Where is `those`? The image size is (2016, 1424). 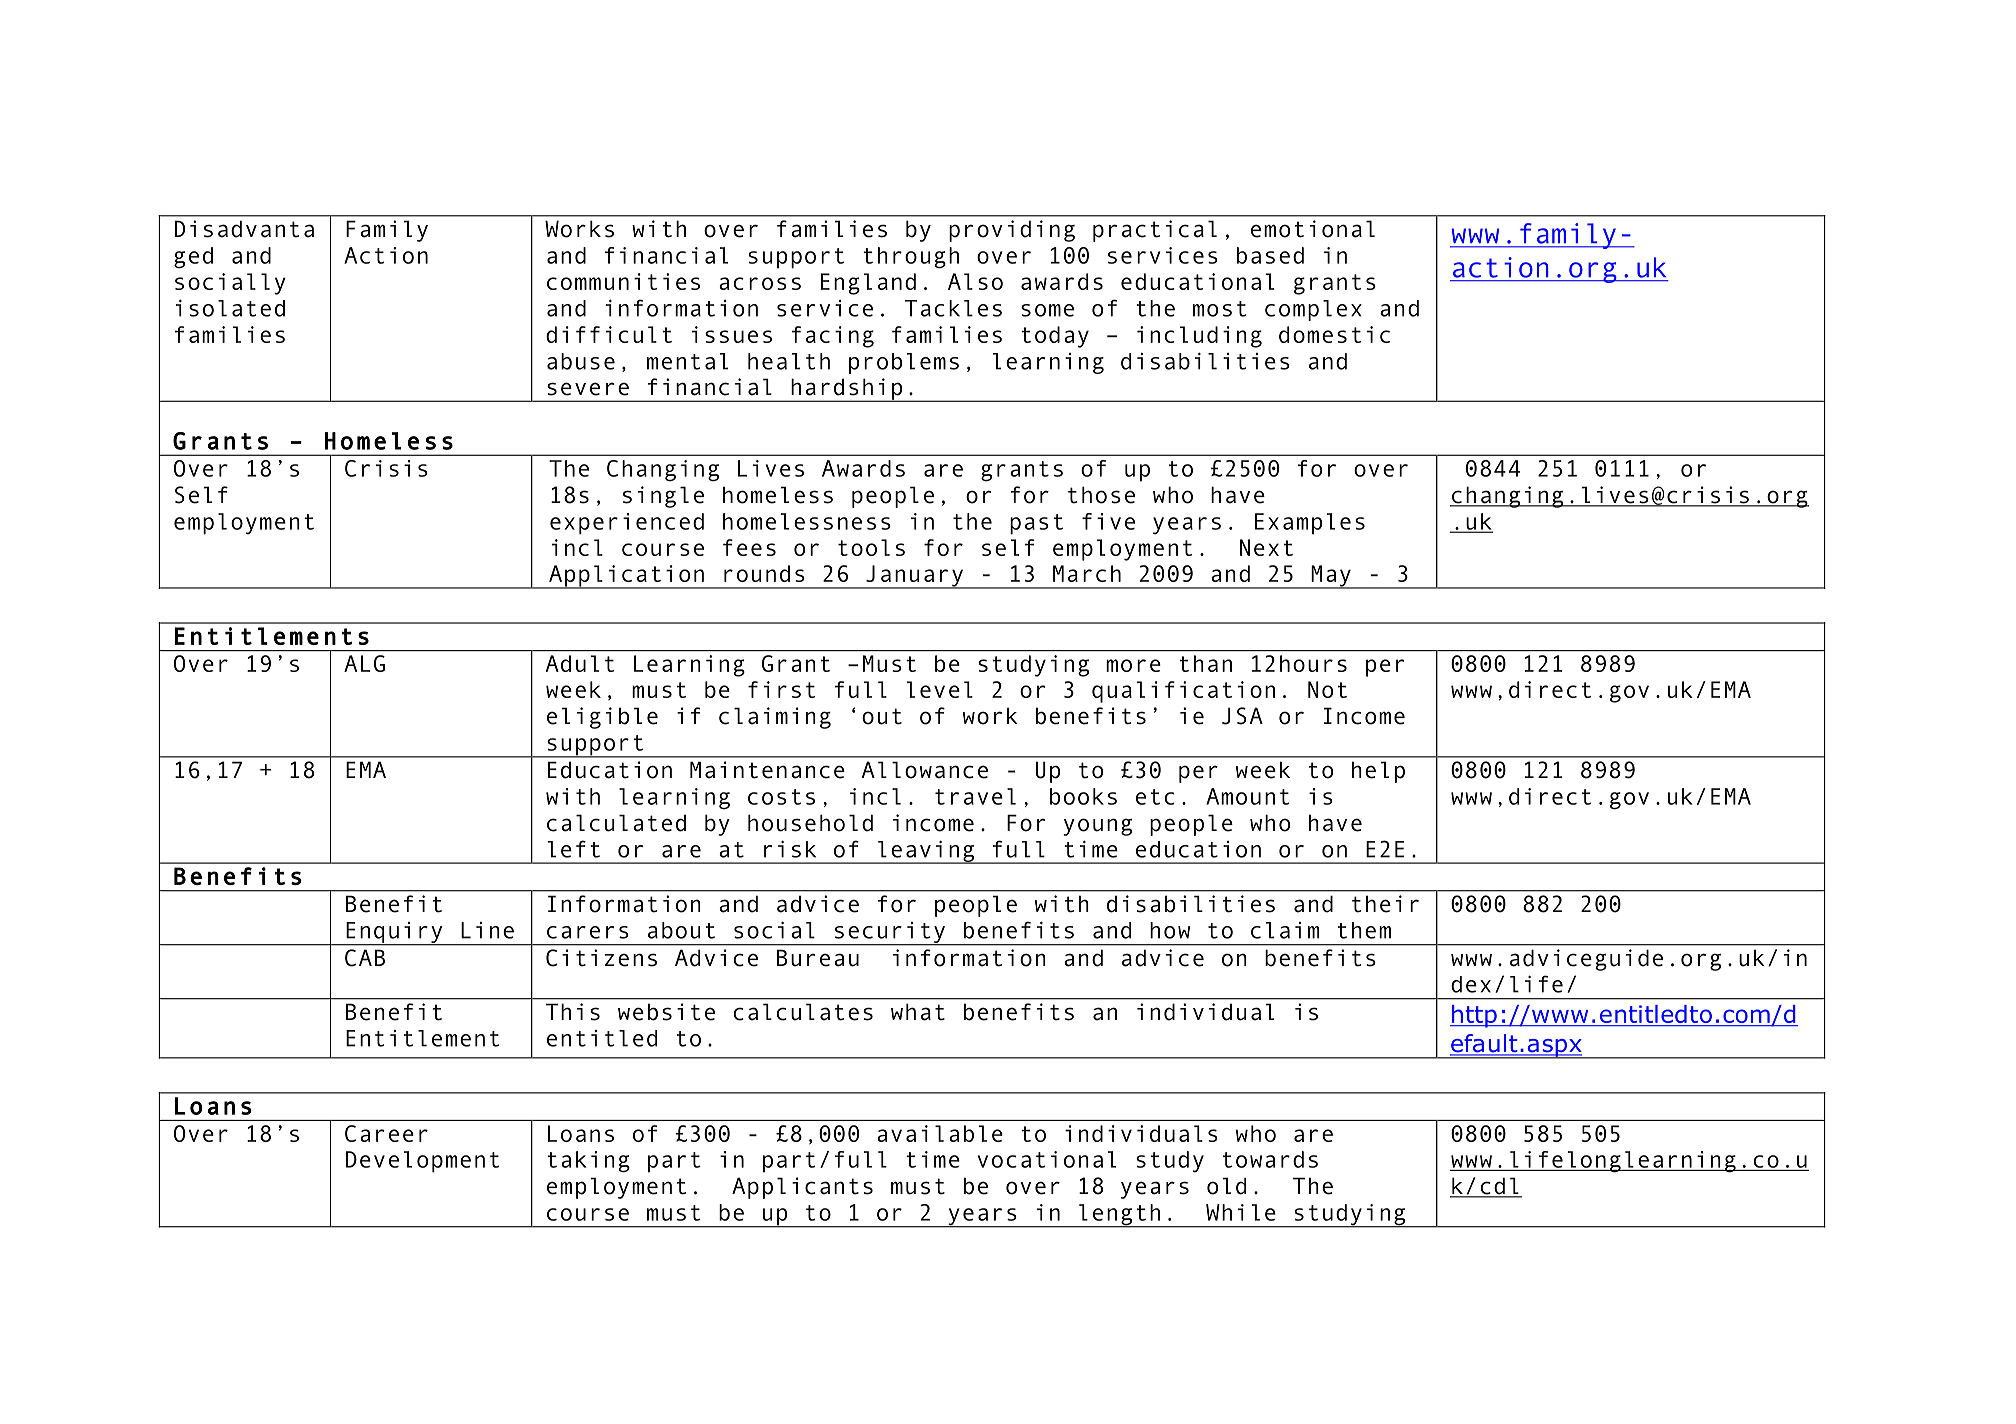
those is located at coordinates (1101, 495).
